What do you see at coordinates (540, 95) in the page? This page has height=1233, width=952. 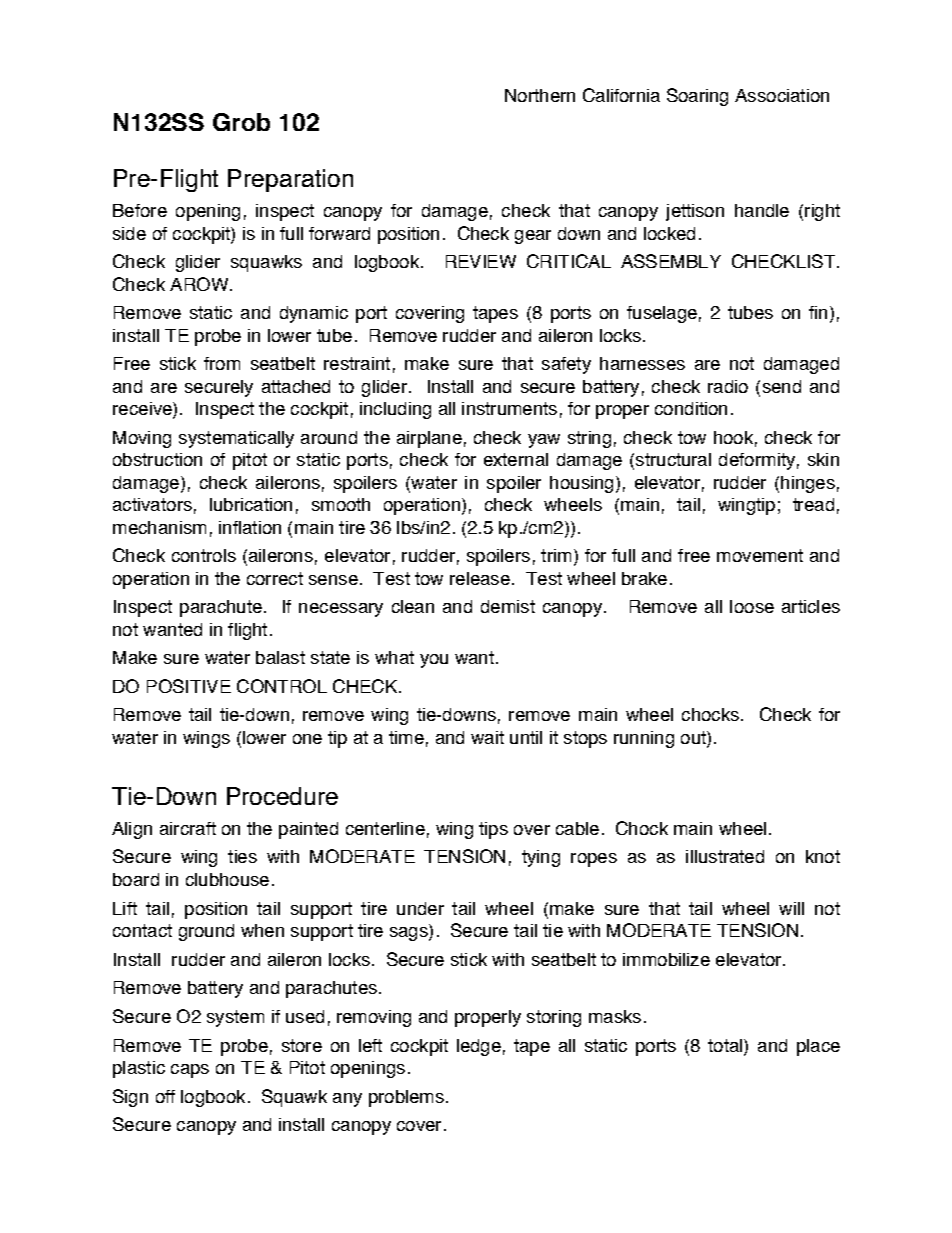 I see `Northern` at bounding box center [540, 95].
